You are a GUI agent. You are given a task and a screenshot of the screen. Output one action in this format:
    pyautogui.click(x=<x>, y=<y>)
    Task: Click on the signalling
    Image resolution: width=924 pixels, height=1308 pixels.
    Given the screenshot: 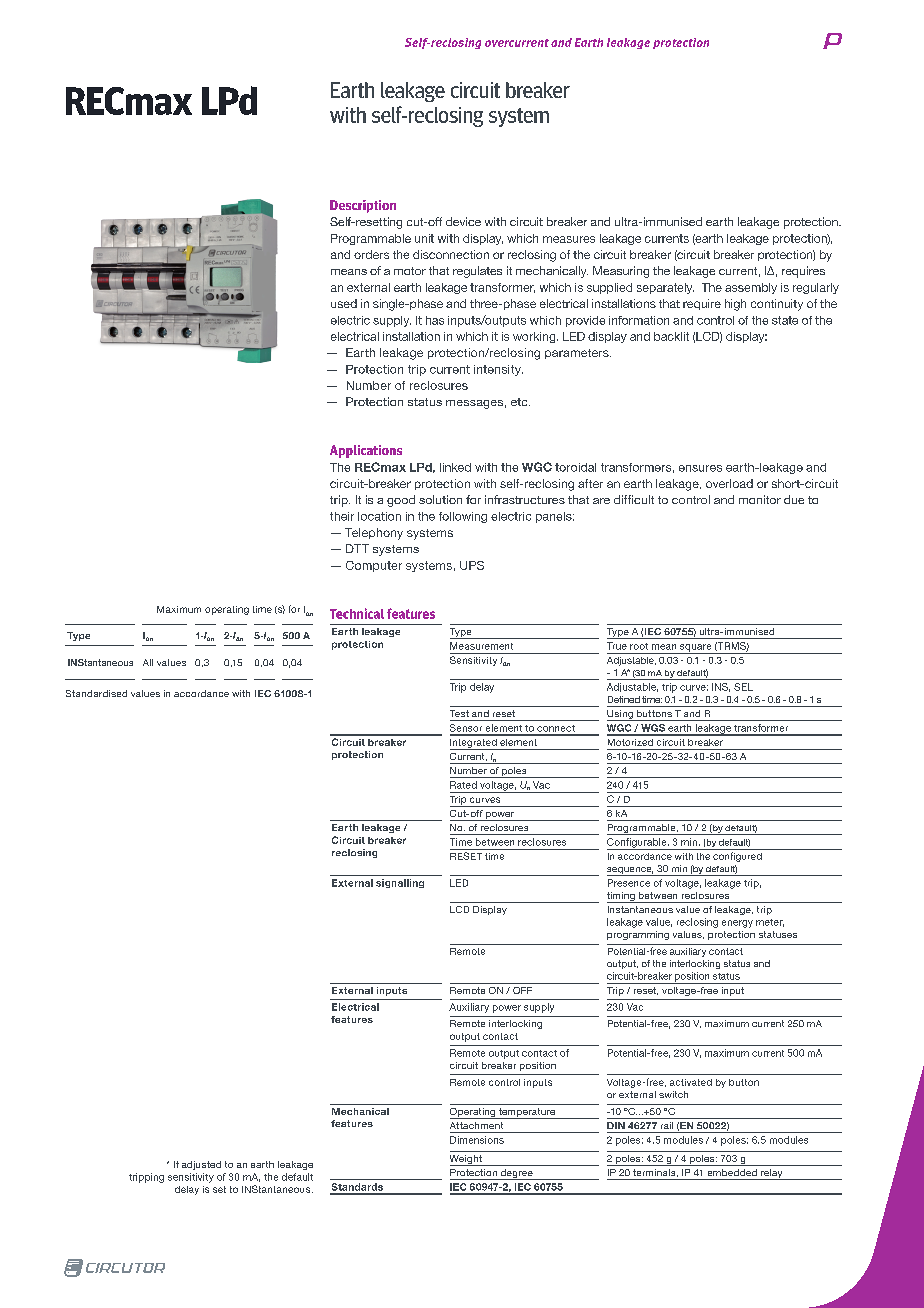 What is the action you would take?
    pyautogui.click(x=400, y=883)
